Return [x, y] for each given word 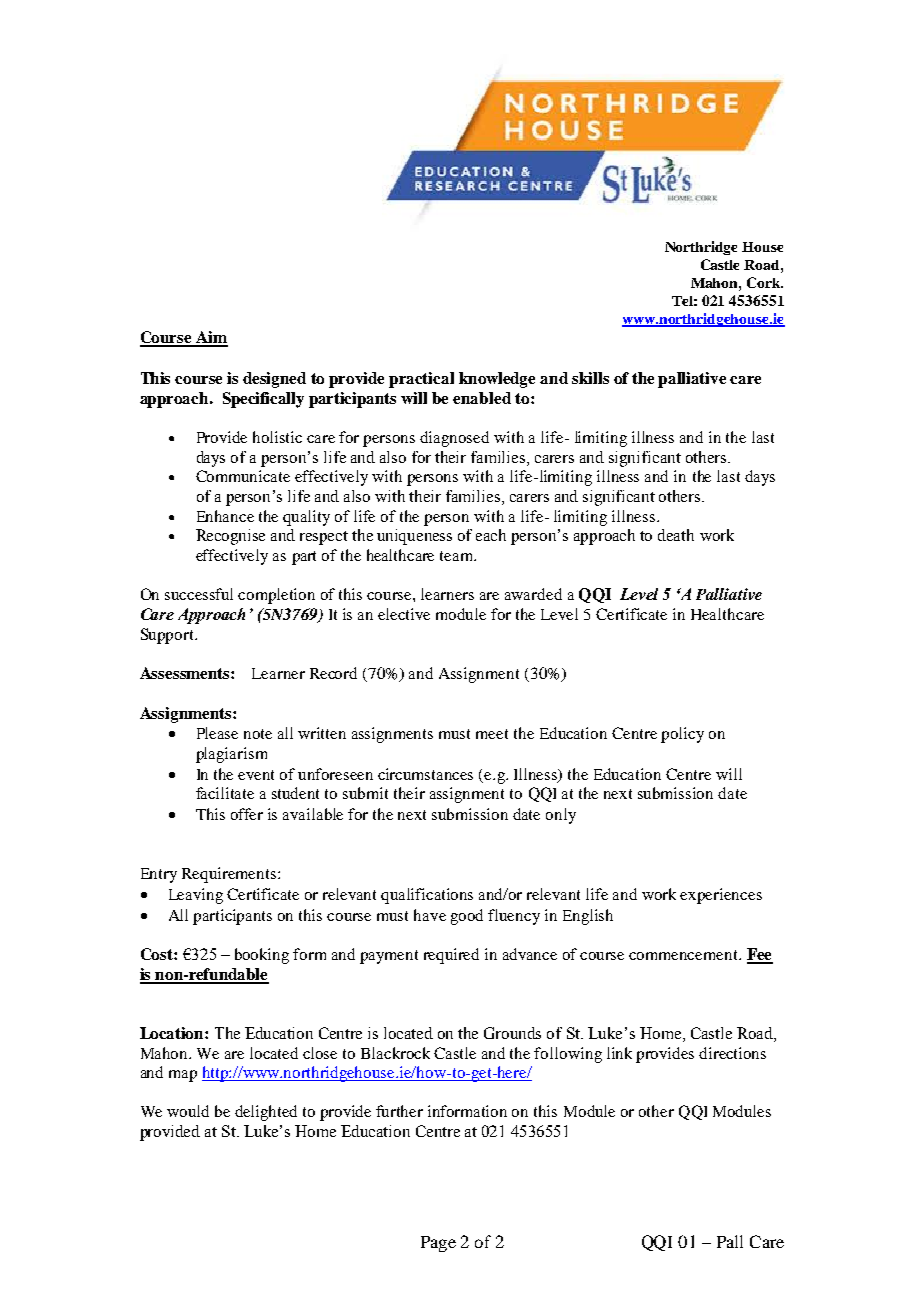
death [676, 535]
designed [274, 380]
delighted [266, 1113]
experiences [721, 896]
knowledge [497, 380]
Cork [765, 282]
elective [404, 614]
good [467, 917]
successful [199, 594]
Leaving [196, 896]
